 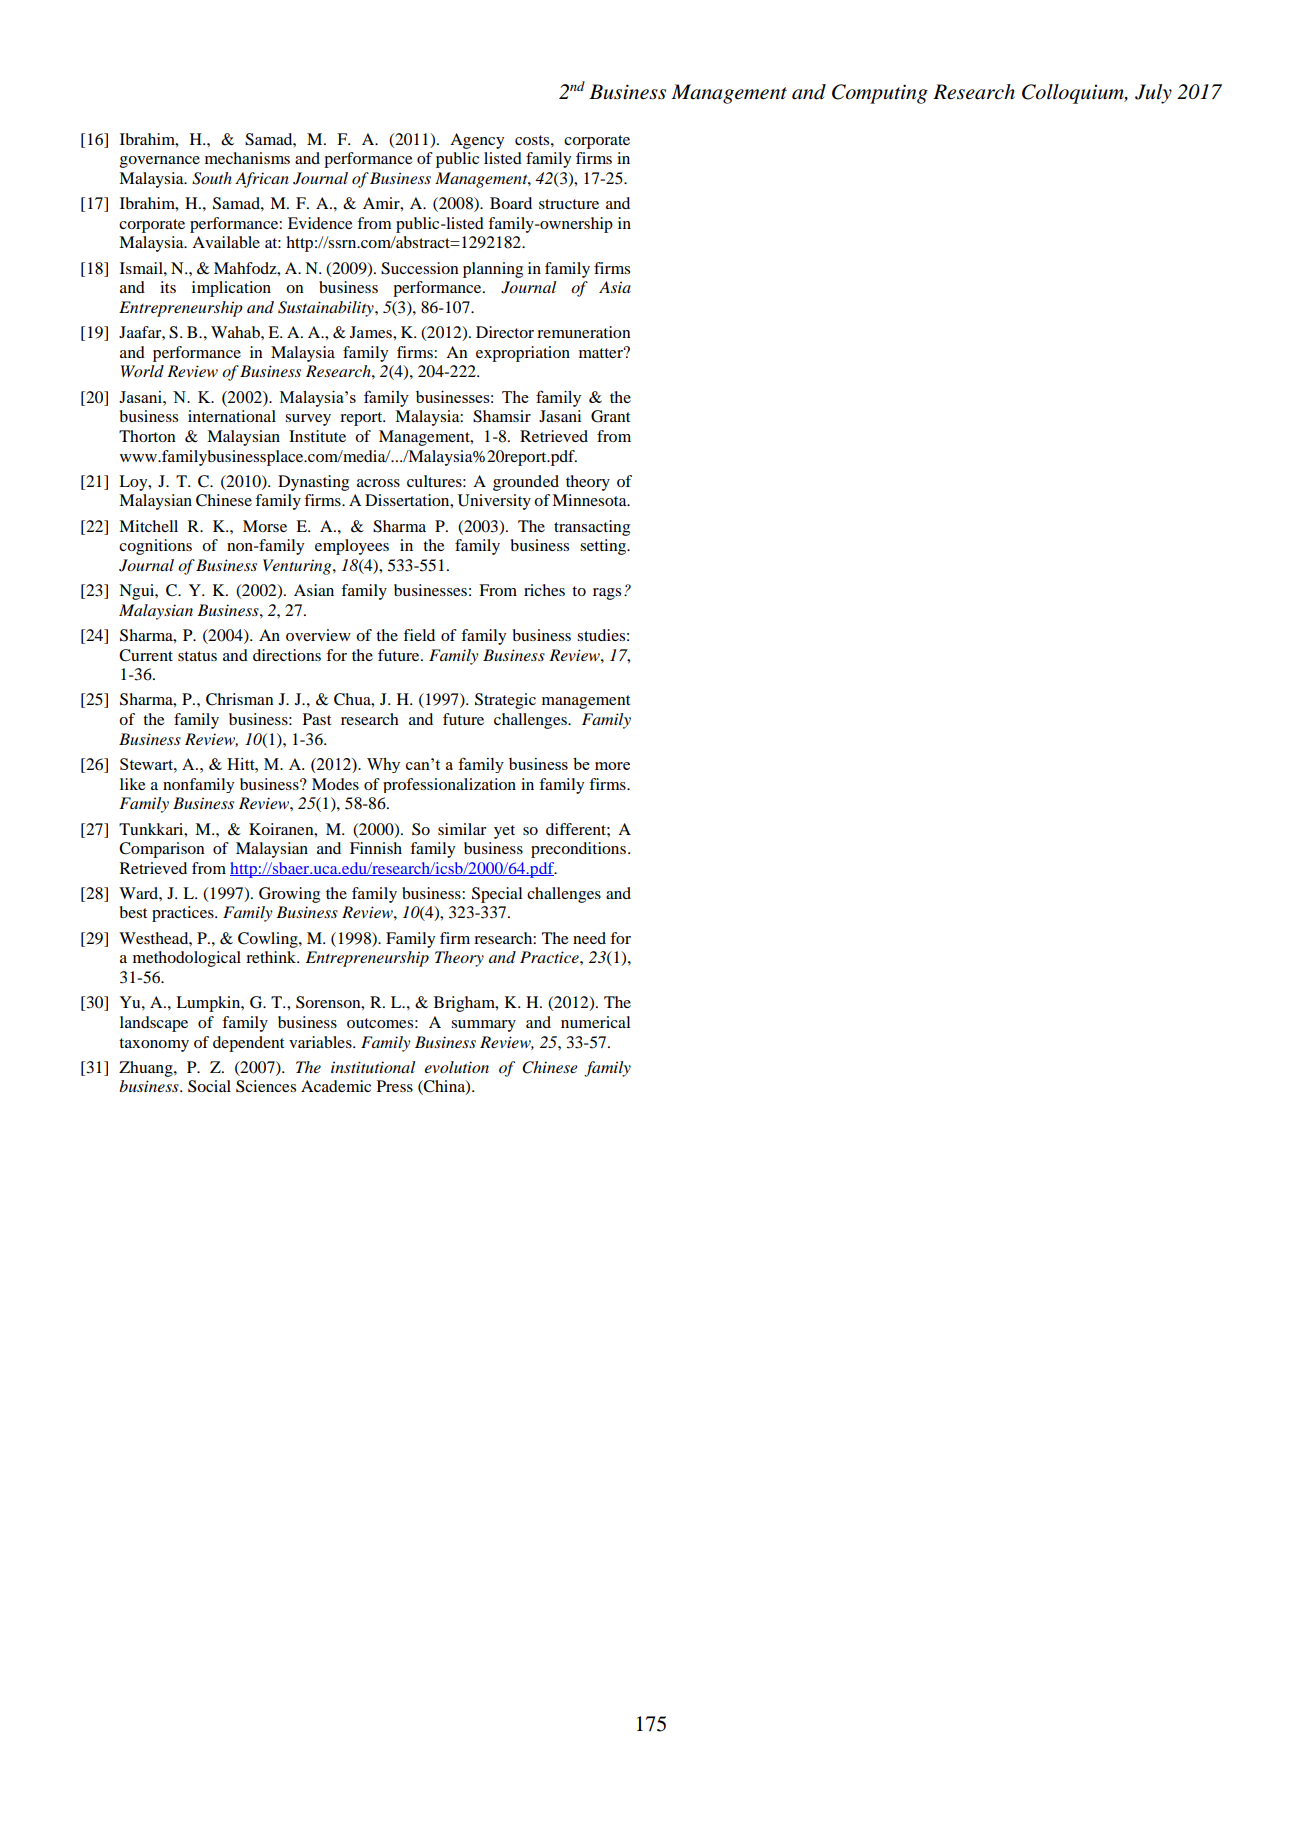 I want to click on dependent, so click(x=248, y=1044).
